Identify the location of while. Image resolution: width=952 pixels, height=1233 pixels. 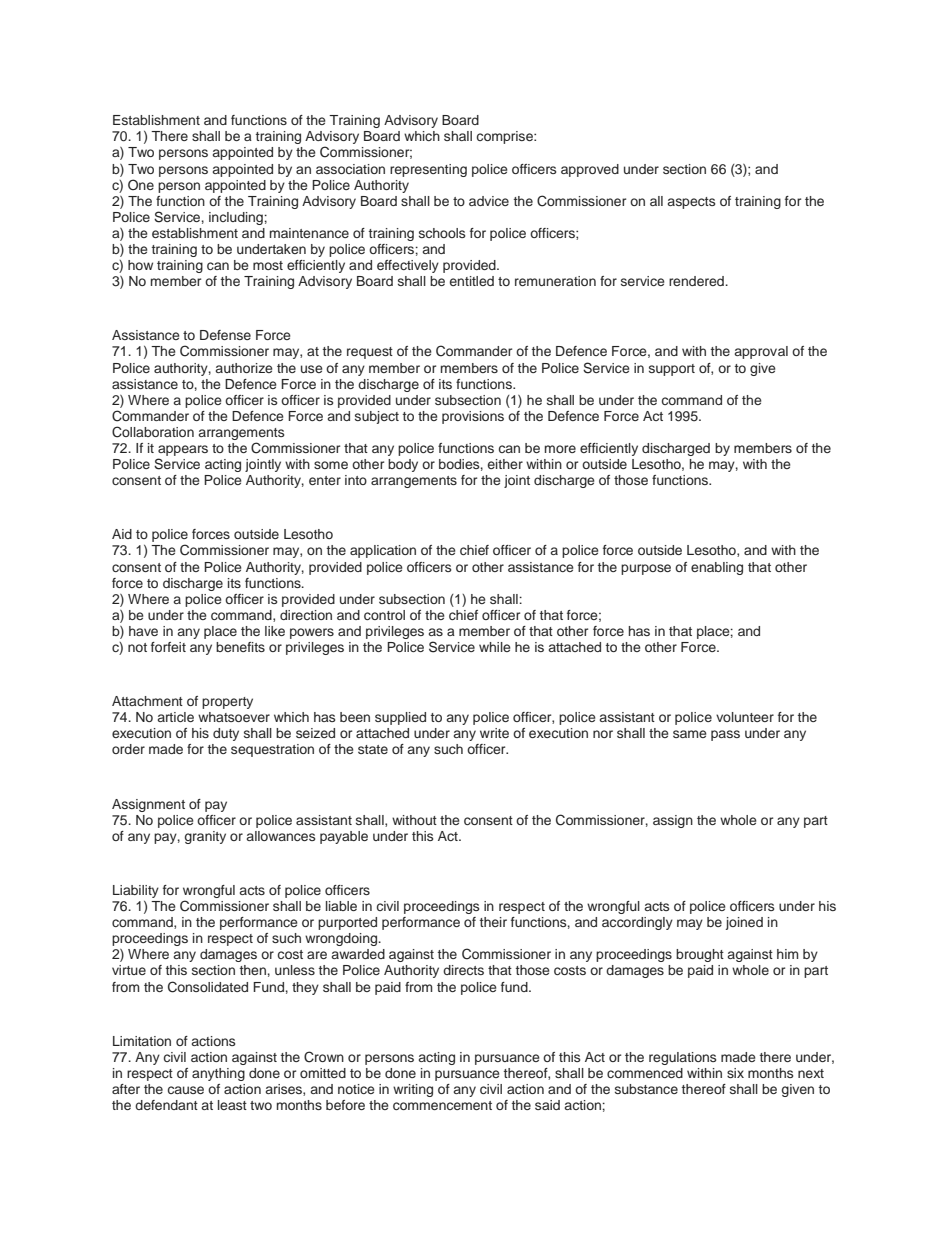
(495, 647).
